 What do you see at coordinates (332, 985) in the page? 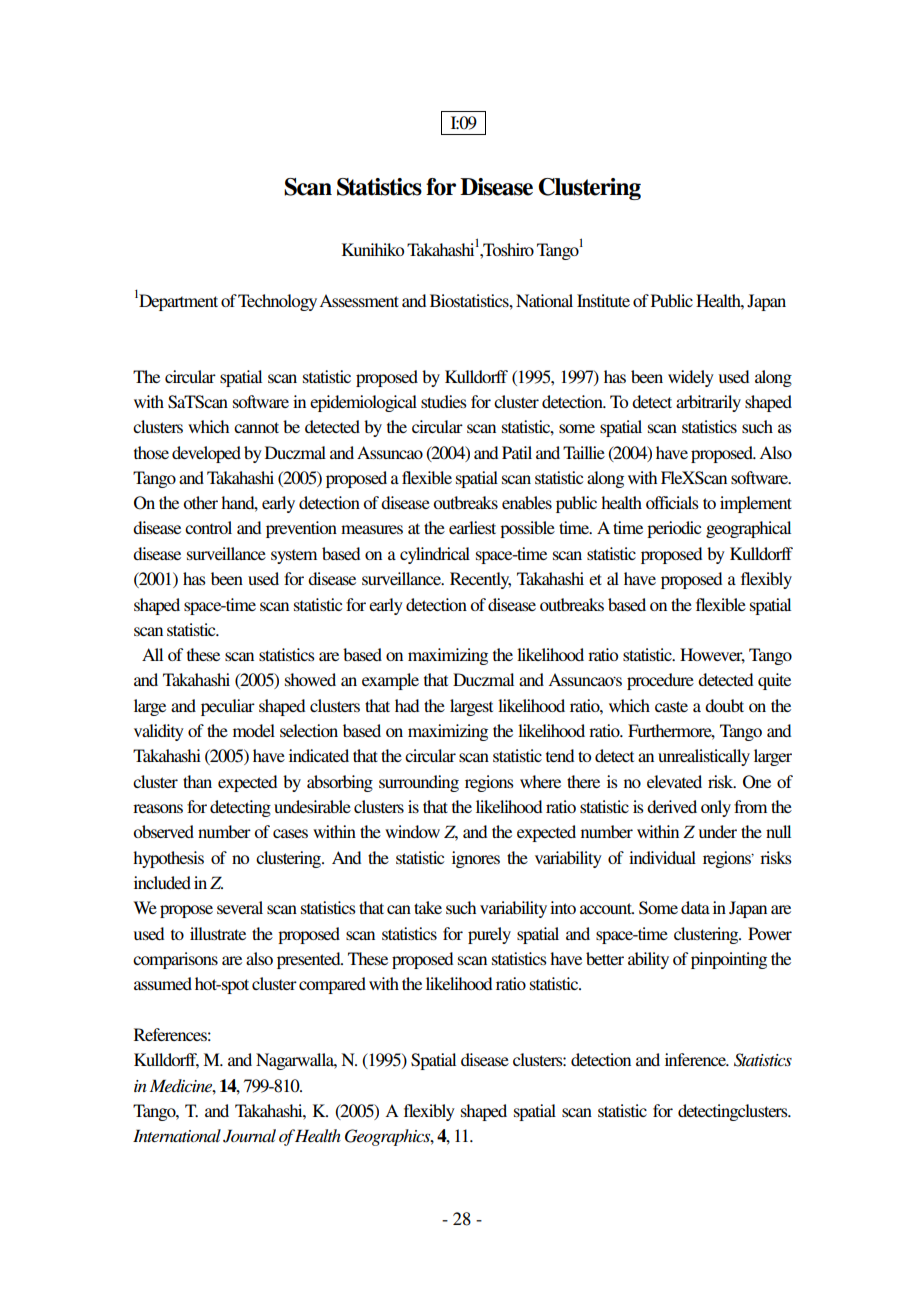
I see `compared` at bounding box center [332, 985].
